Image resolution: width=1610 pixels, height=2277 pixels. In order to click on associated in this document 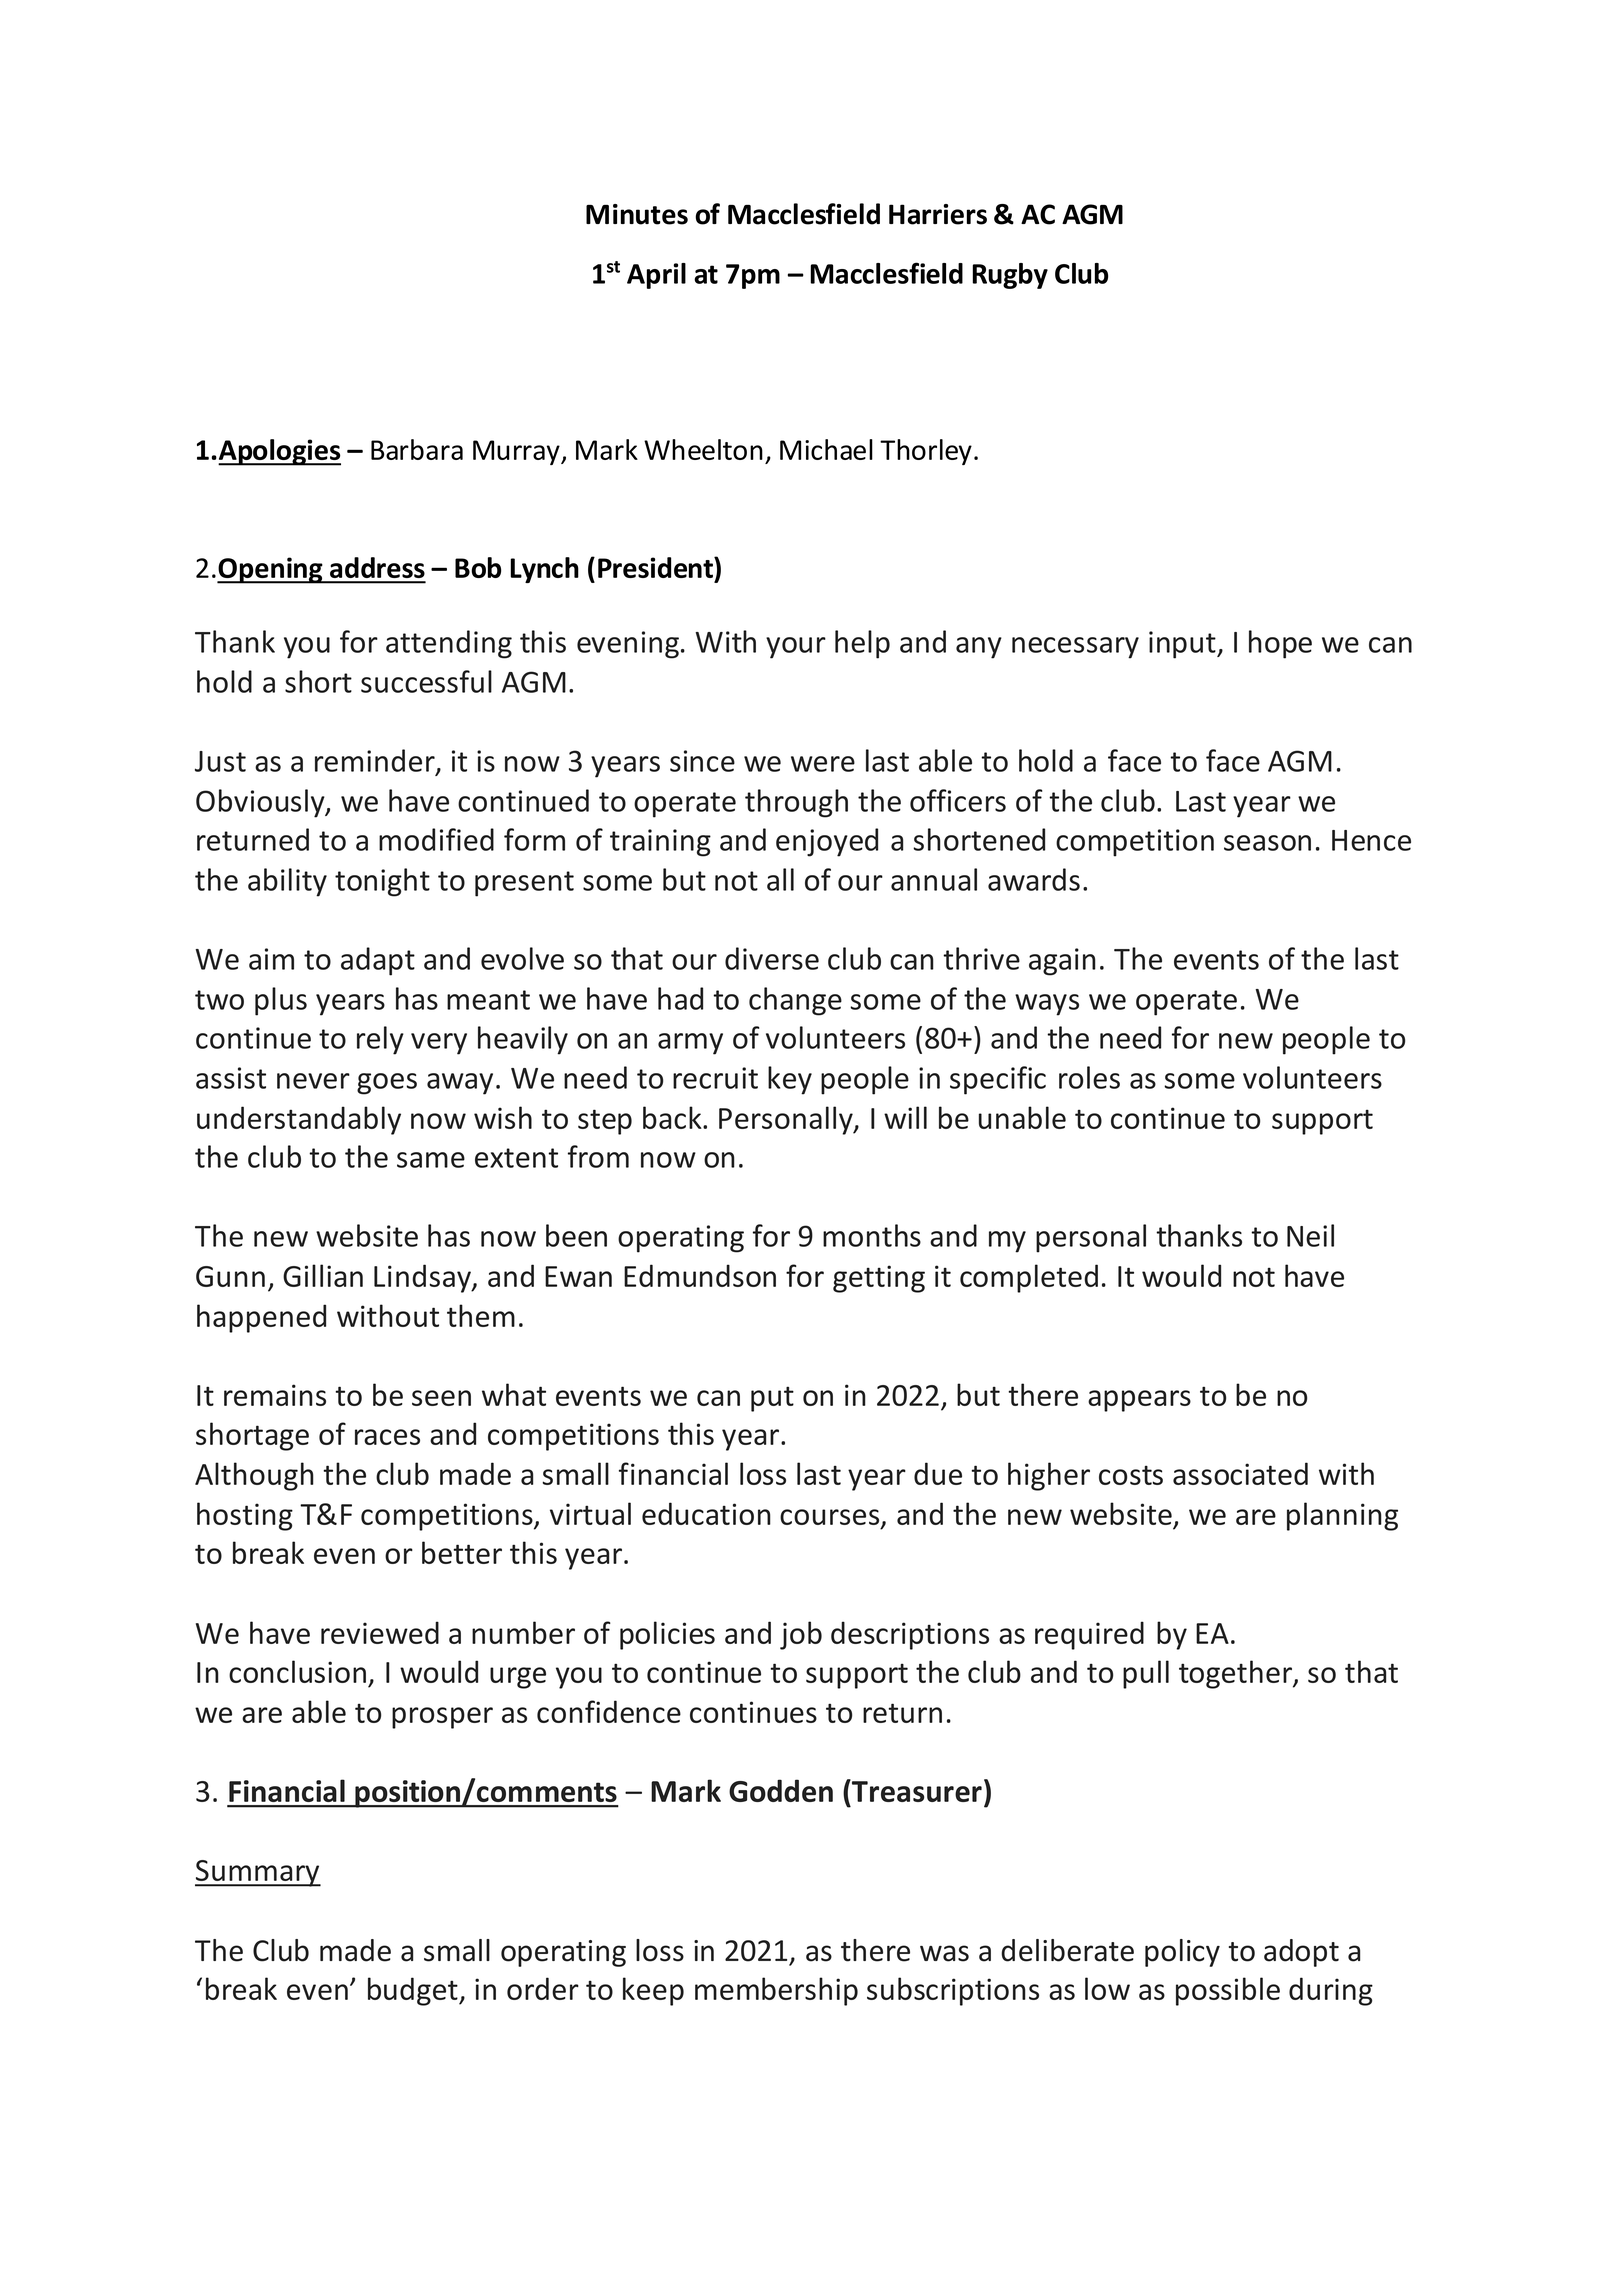, I will do `click(1240, 1473)`.
